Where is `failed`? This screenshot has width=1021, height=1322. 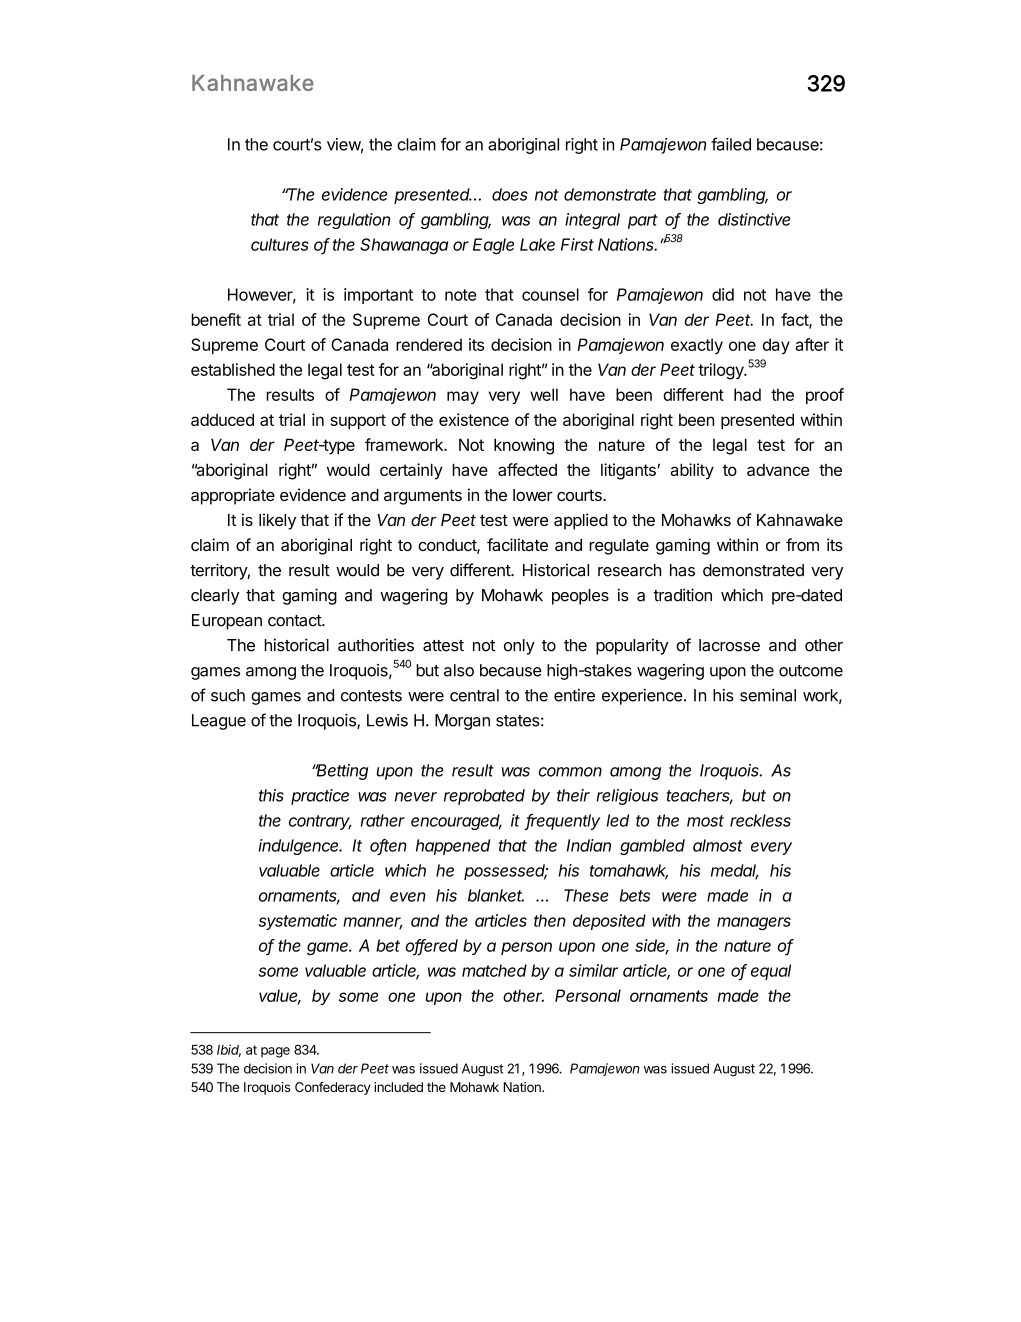 failed is located at coordinates (731, 144).
